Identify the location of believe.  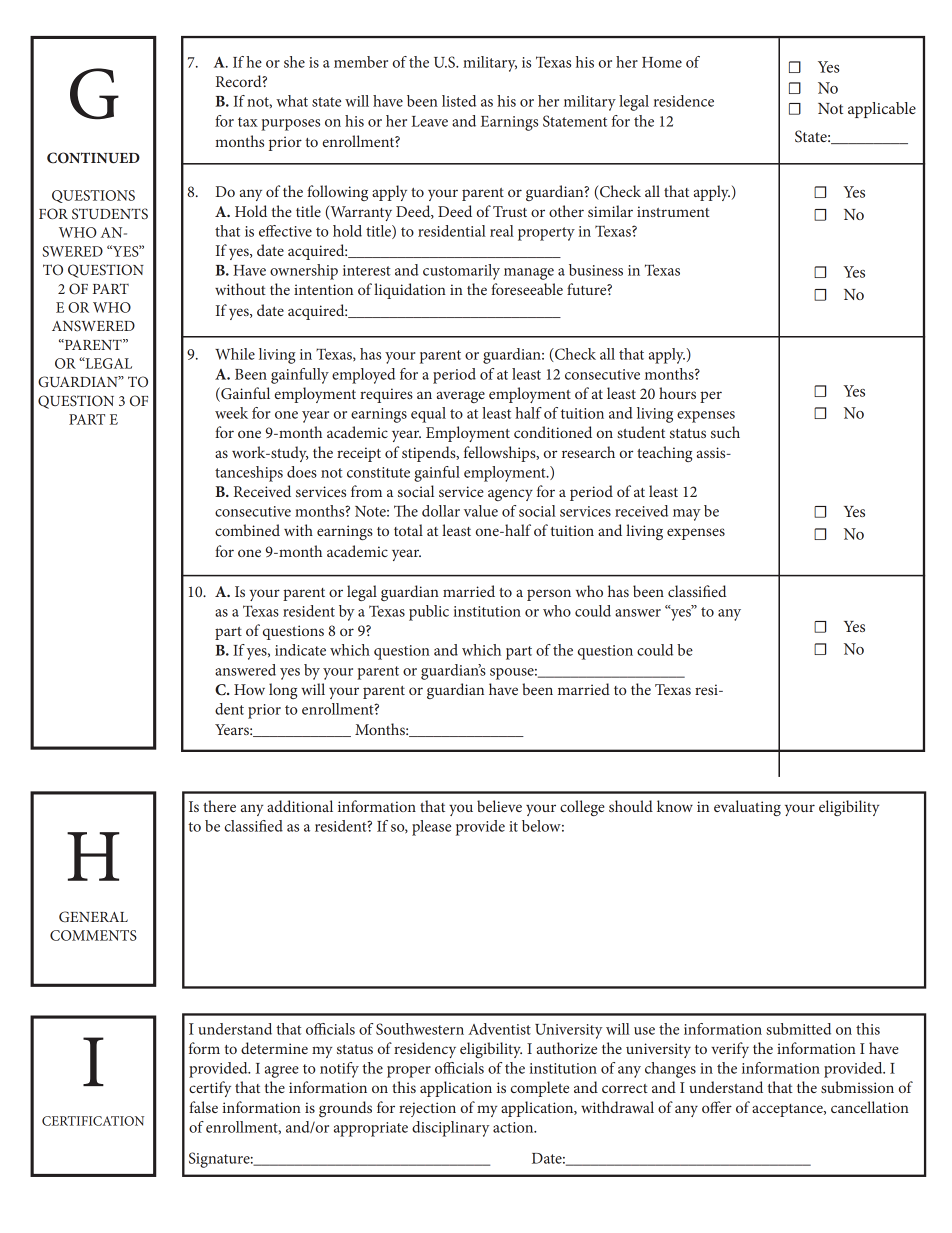
(499, 806).
